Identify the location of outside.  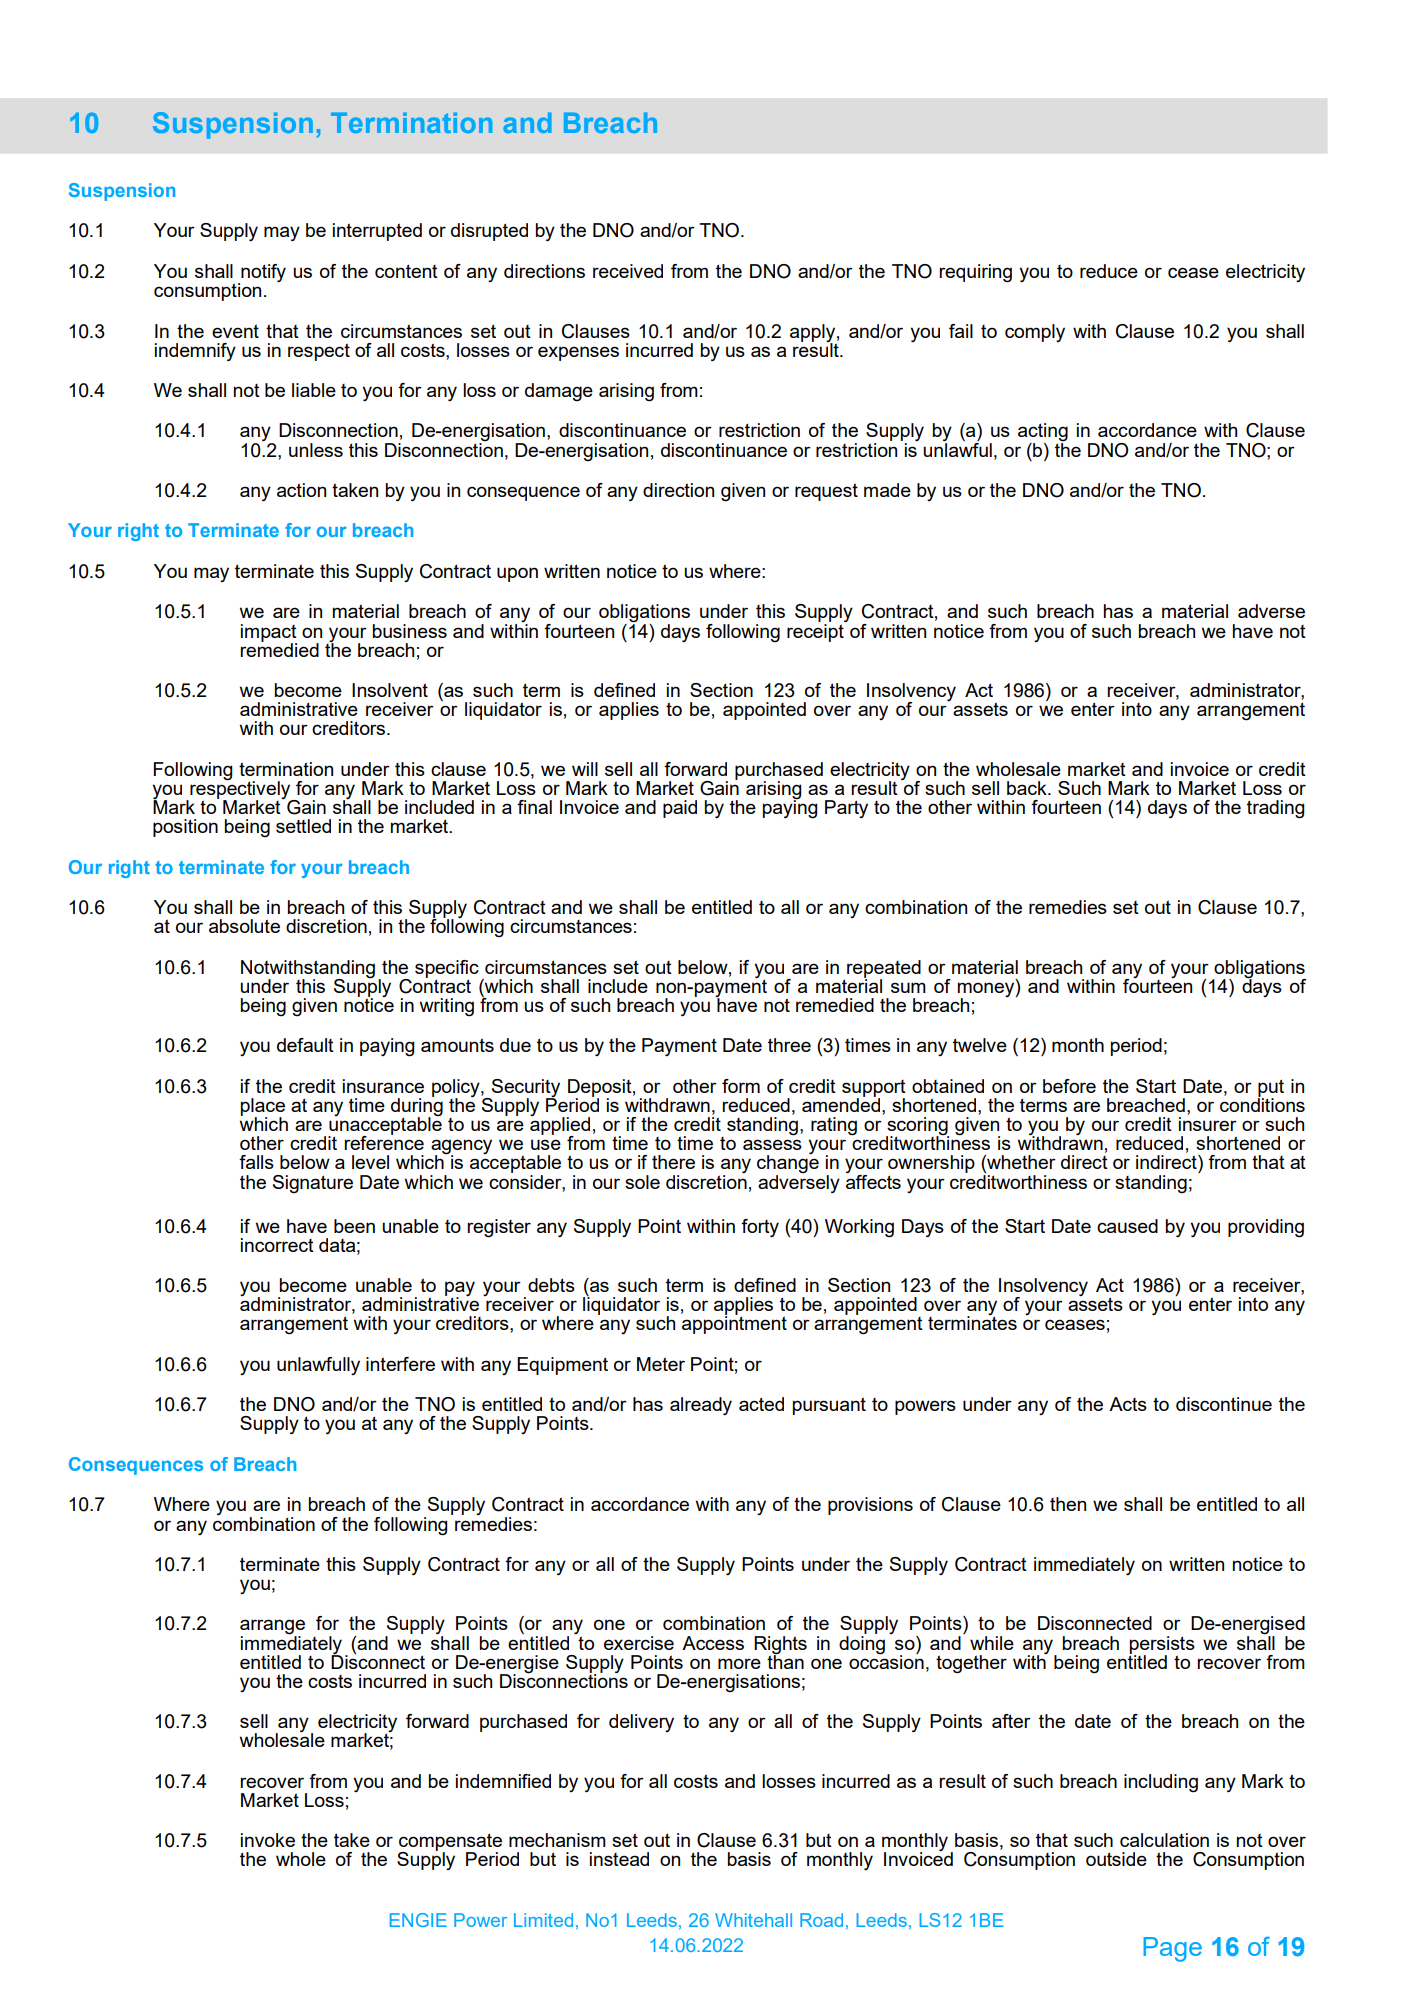
(1116, 1859).
